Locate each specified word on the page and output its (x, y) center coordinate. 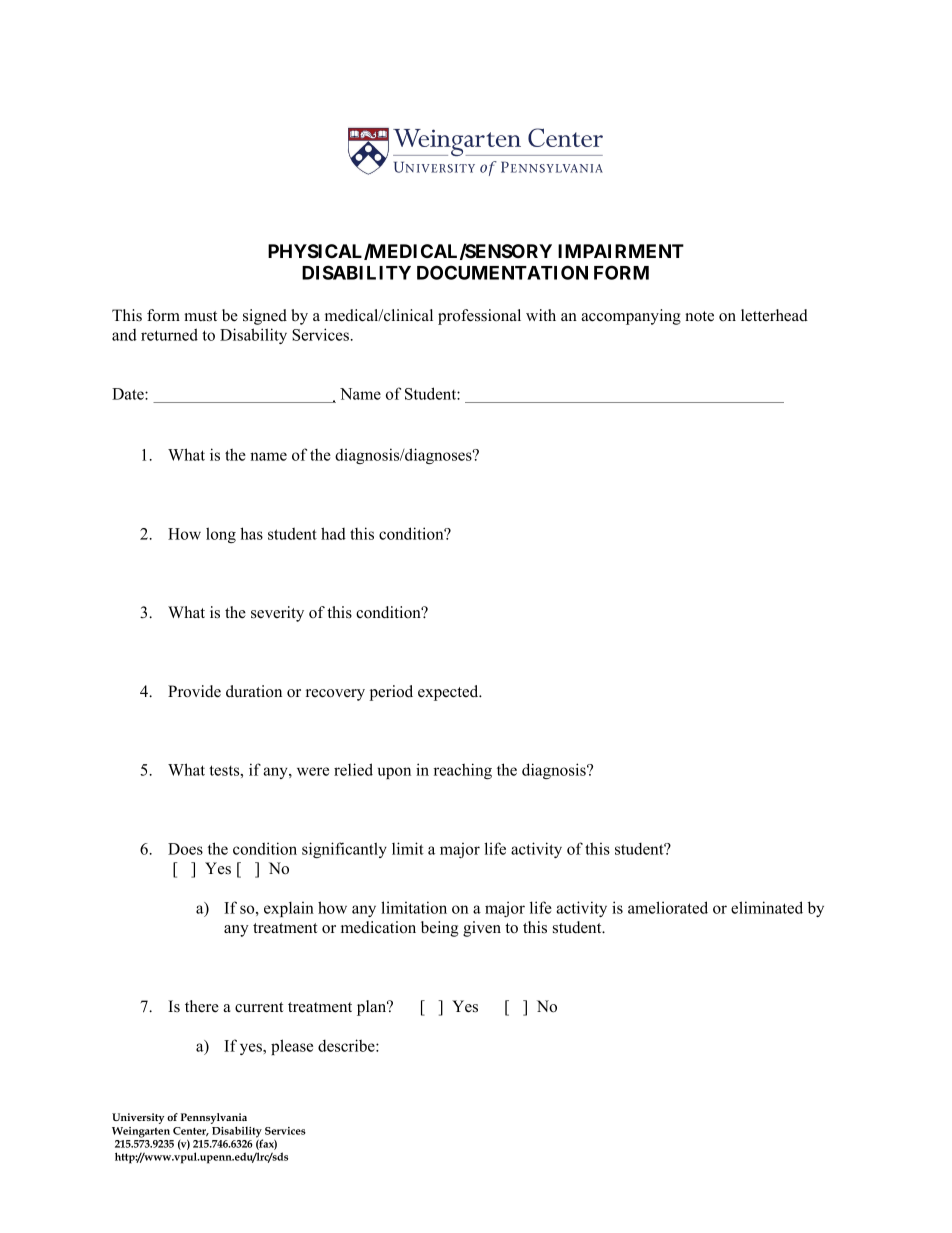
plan (373, 1008)
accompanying (631, 317)
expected (449, 693)
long (221, 535)
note (699, 316)
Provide (194, 691)
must (200, 316)
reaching (463, 771)
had (333, 533)
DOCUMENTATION (502, 272)
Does (185, 849)
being (440, 929)
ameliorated (668, 907)
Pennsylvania (214, 1120)
